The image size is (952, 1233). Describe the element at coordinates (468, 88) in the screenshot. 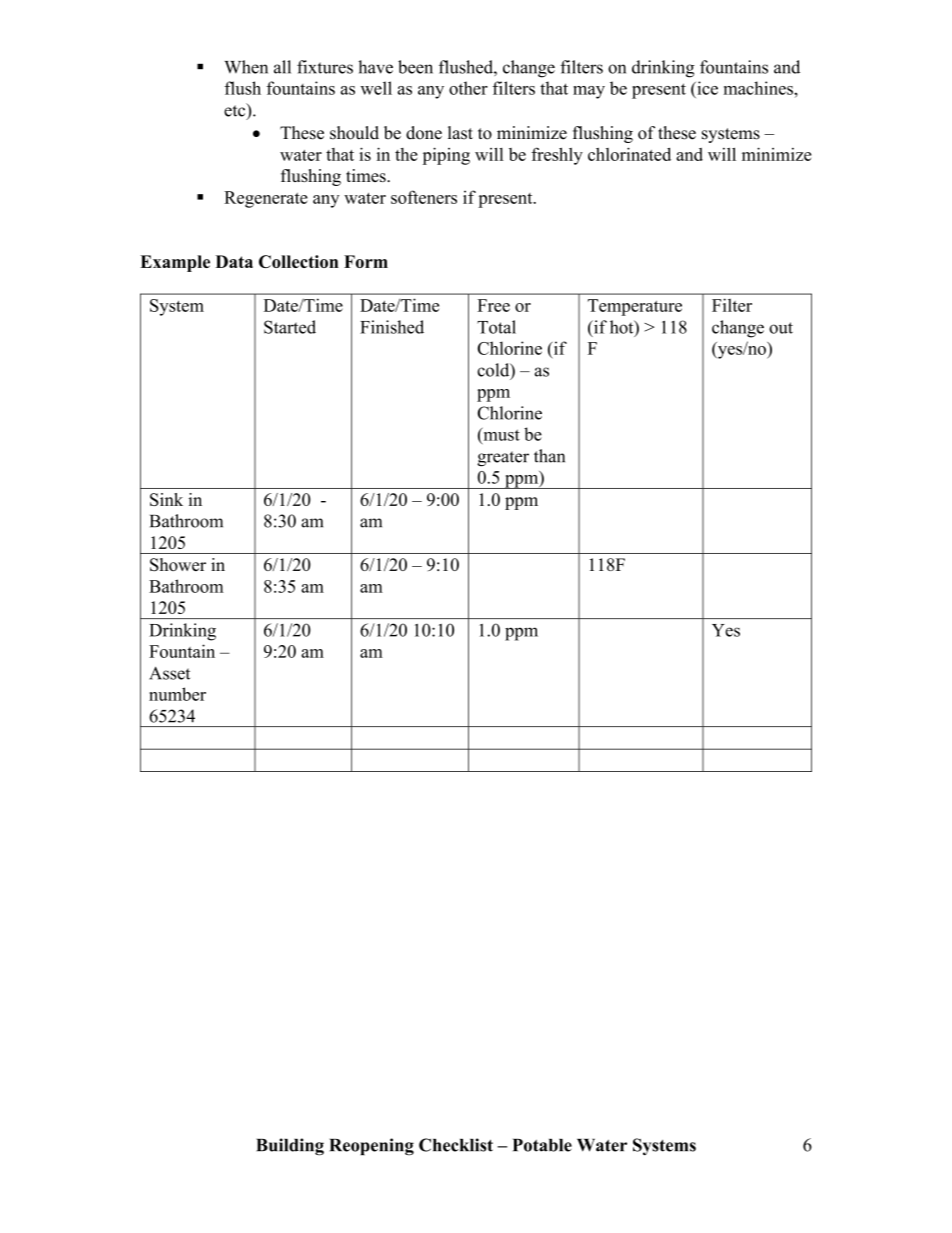

I see `other` at that location.
